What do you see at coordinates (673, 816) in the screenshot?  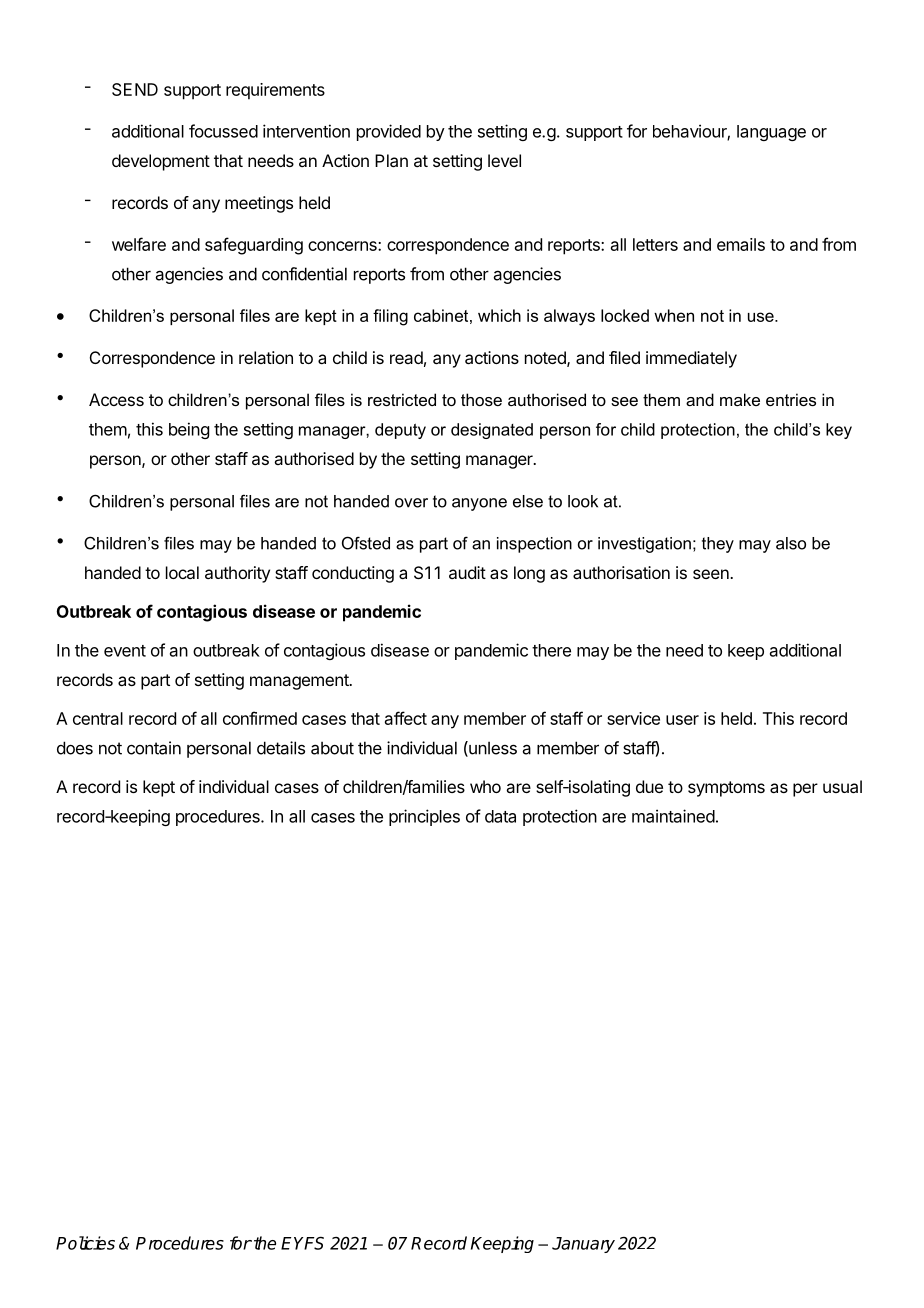 I see `maintained` at bounding box center [673, 816].
